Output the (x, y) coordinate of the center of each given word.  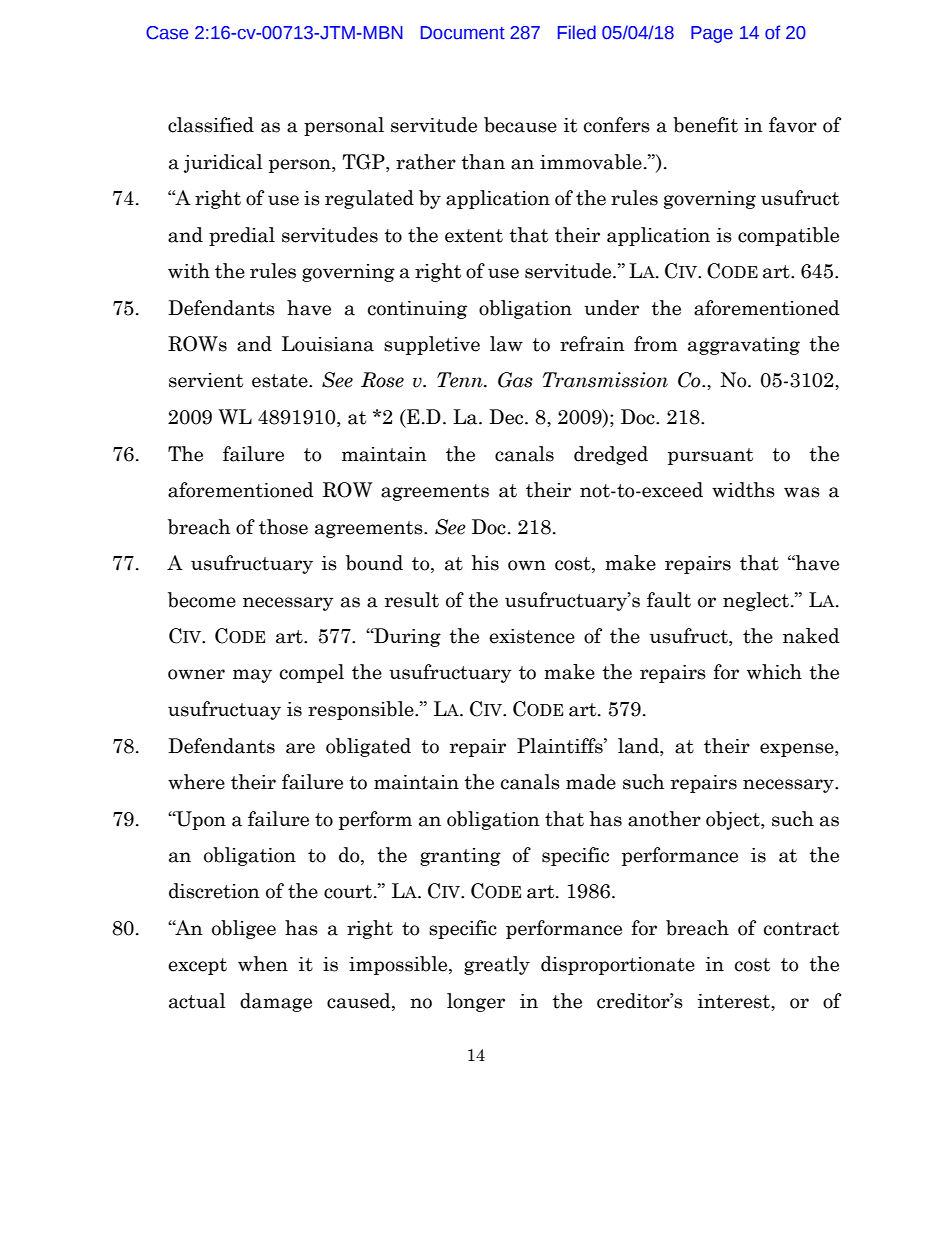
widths (743, 490)
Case (167, 33)
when (263, 964)
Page (712, 34)
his (485, 563)
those (283, 527)
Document (463, 33)
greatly (497, 965)
